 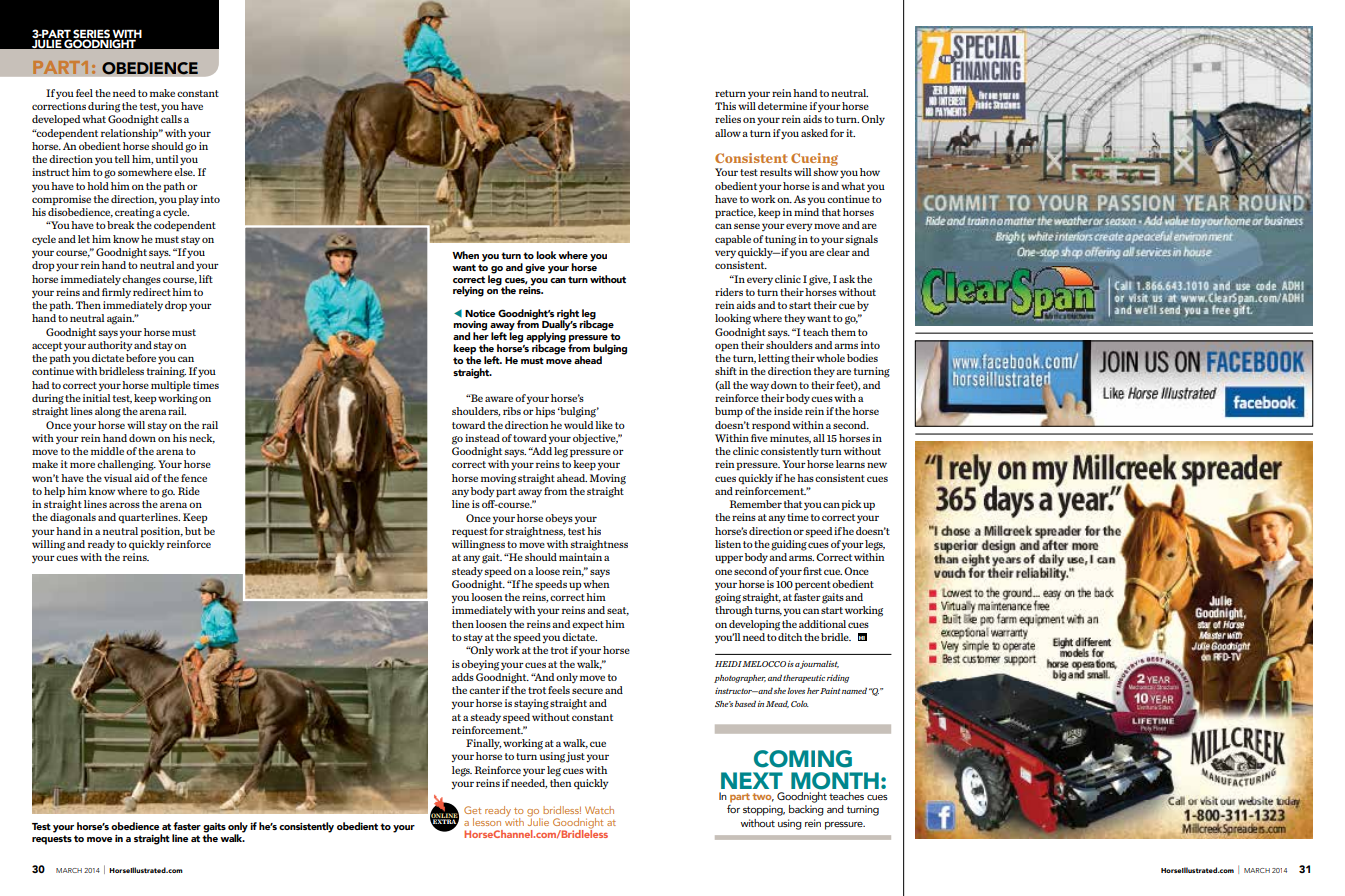 What do you see at coordinates (805, 478) in the screenshot?
I see `has` at bounding box center [805, 478].
